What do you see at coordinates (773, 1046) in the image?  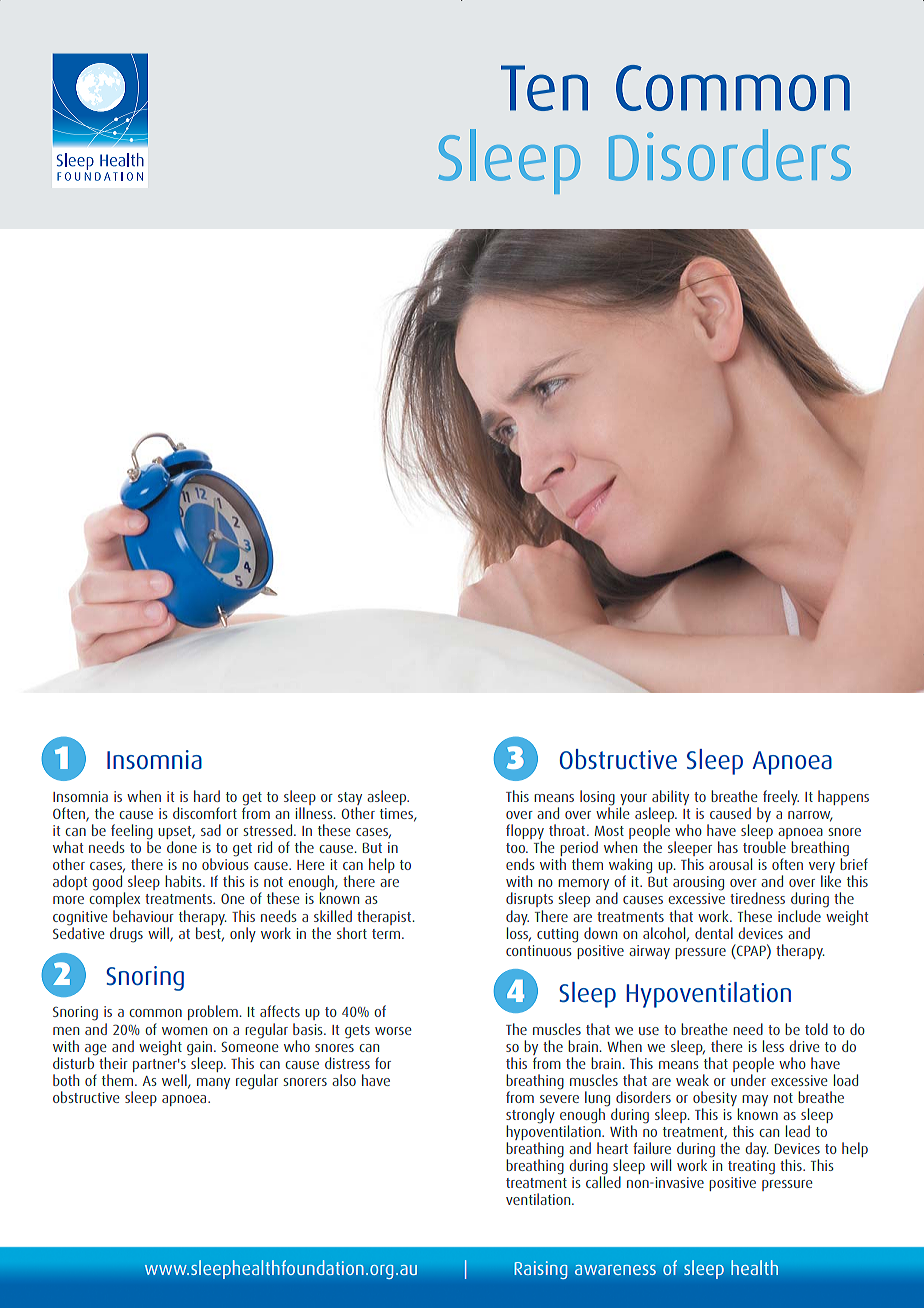 I see `less` at bounding box center [773, 1046].
